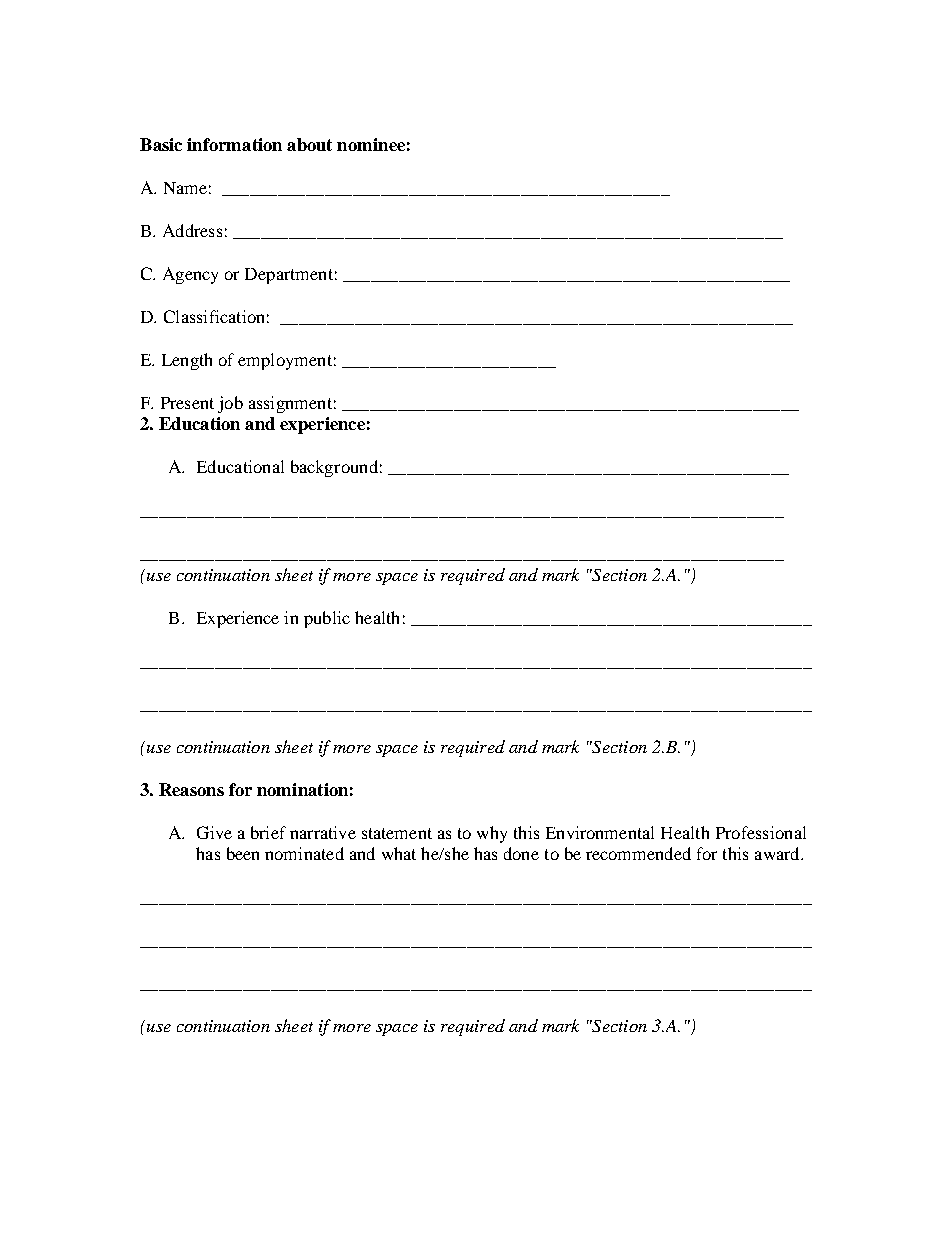 Image resolution: width=952 pixels, height=1233 pixels. What do you see at coordinates (492, 834) in the page?
I see `why` at bounding box center [492, 834].
